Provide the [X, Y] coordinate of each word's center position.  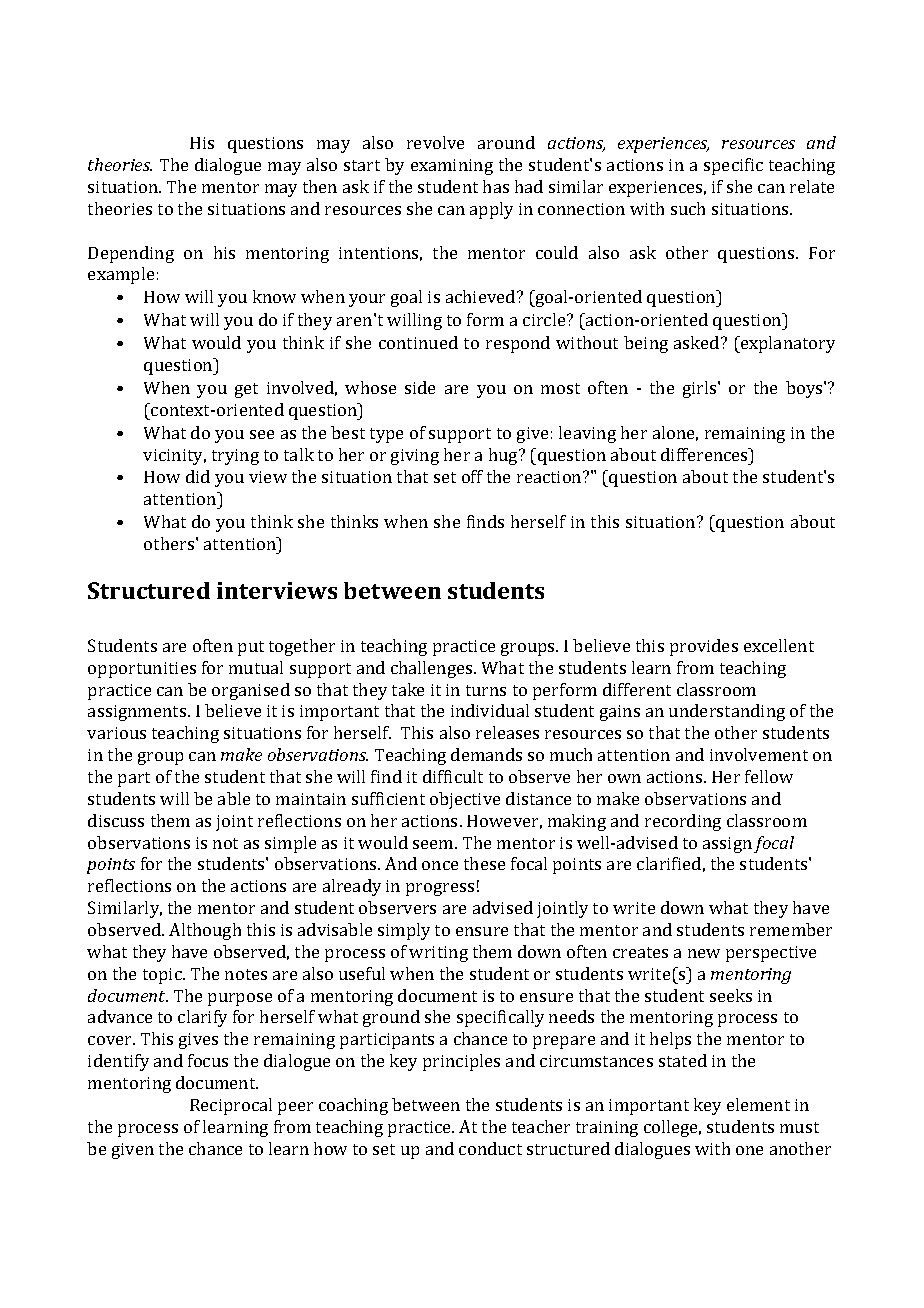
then [320, 186]
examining [452, 167]
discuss [116, 820]
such [688, 208]
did [198, 476]
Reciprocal [231, 1106]
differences [705, 454]
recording [683, 822]
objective [465, 800]
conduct [490, 1148]
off [472, 476]
